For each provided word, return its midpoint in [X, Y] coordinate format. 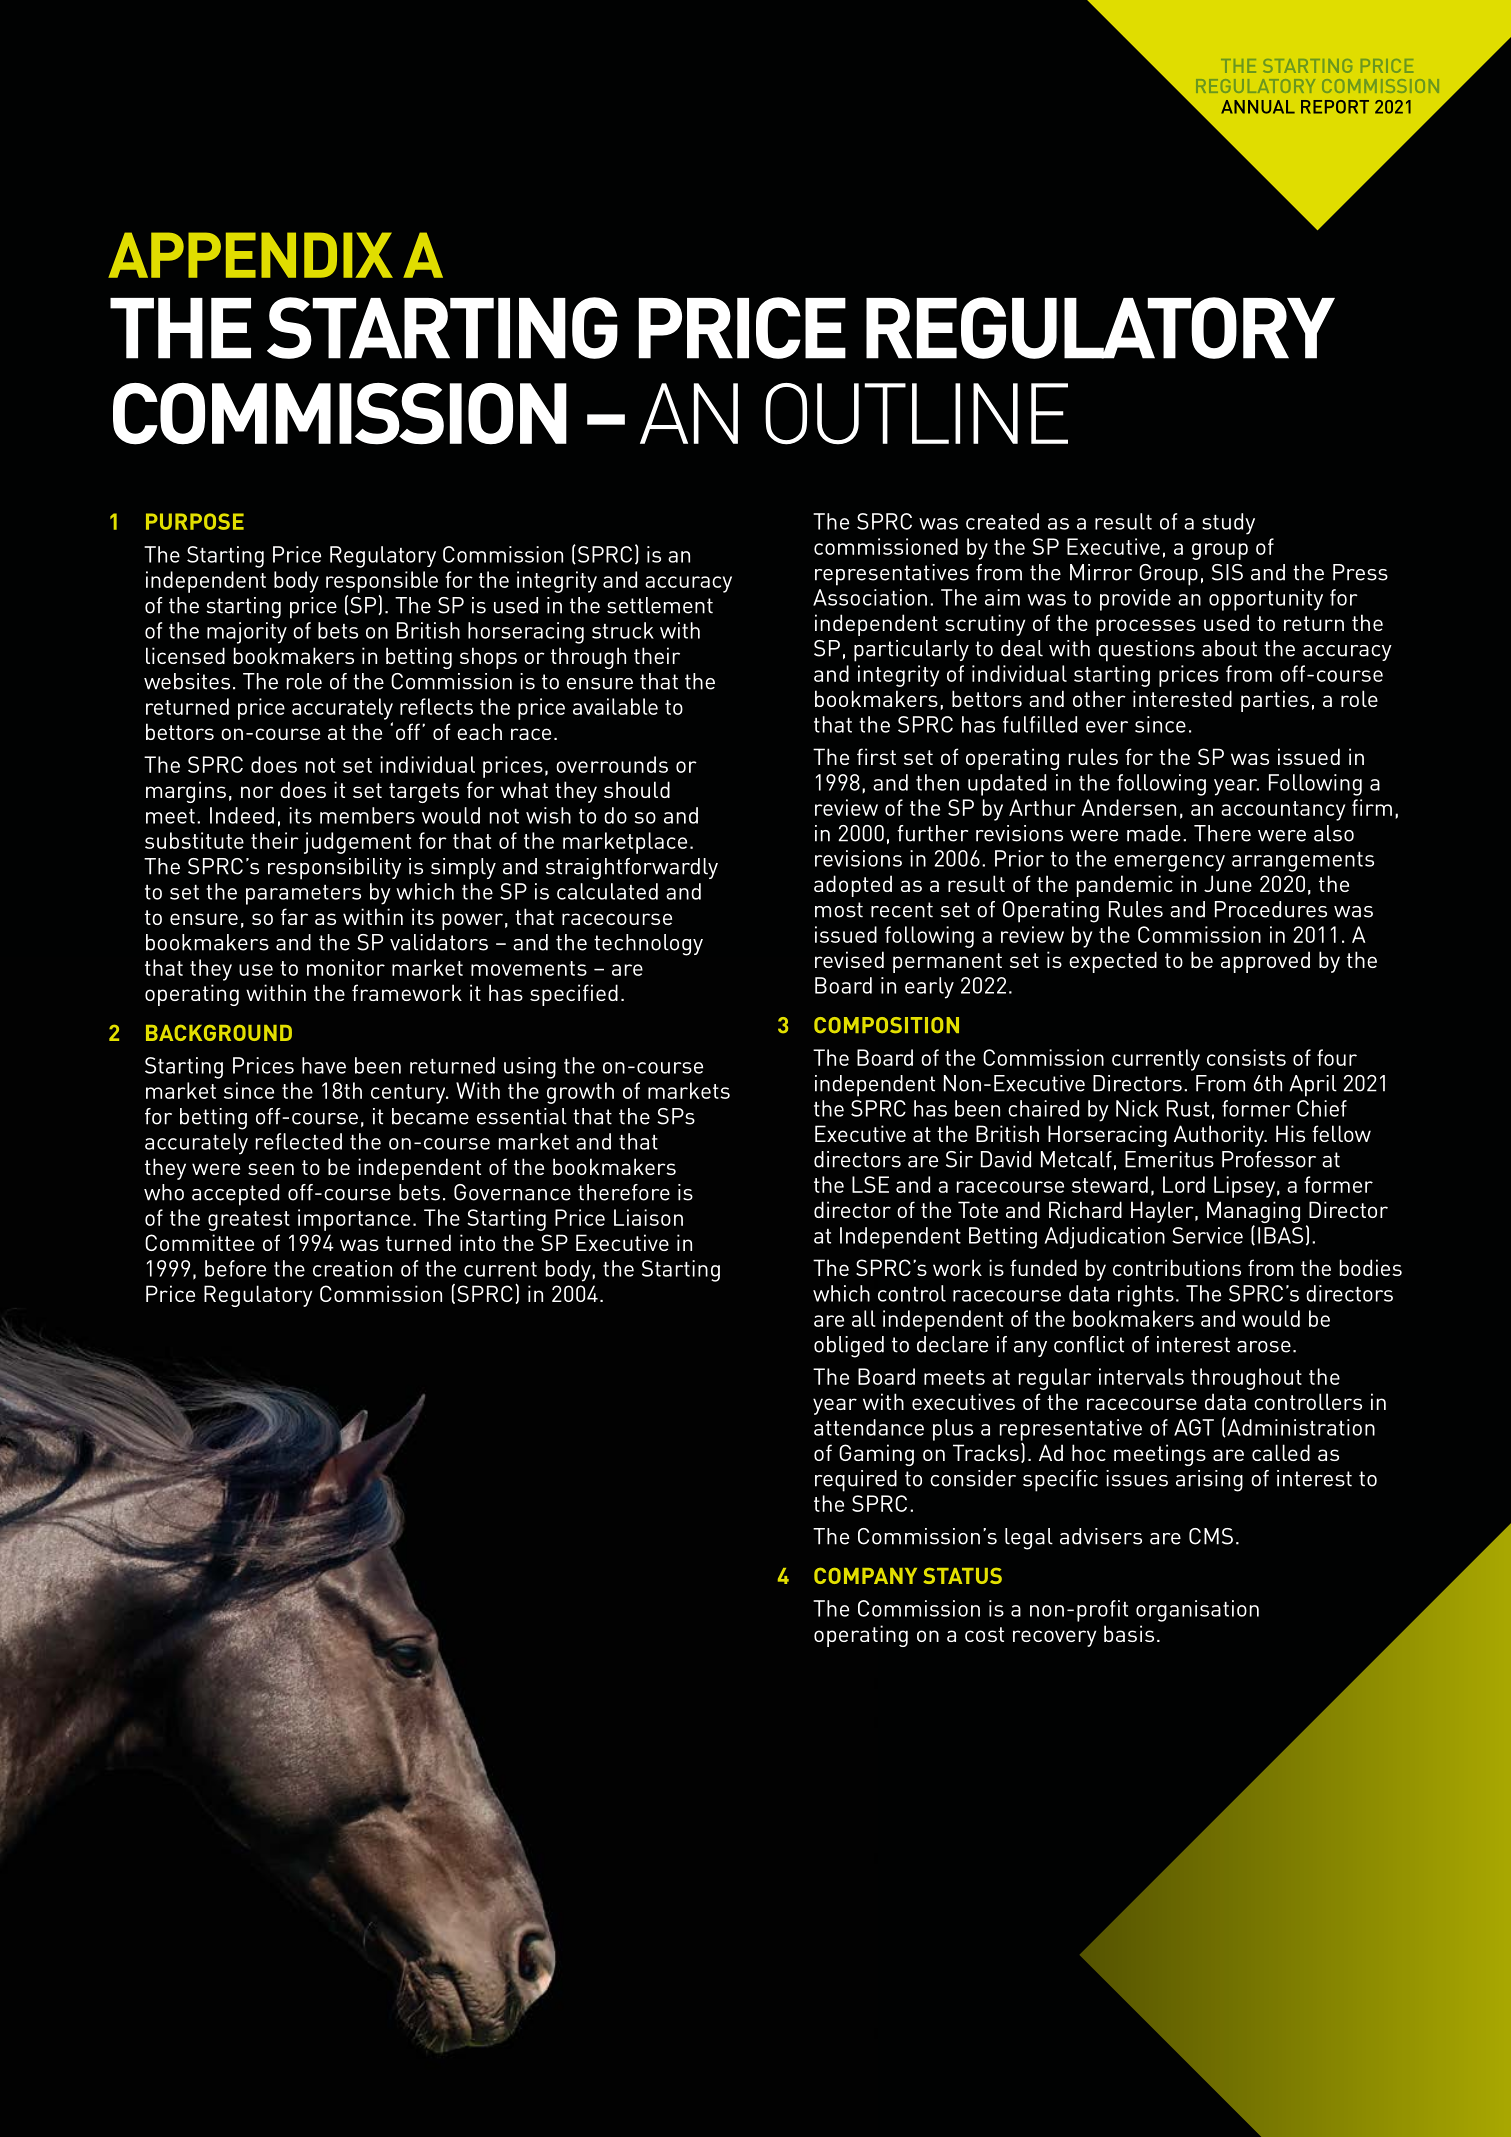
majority [247, 633]
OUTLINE [916, 414]
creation [352, 1268]
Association [870, 597]
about [1229, 648]
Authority [1220, 1136]
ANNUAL [1258, 107]
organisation [1197, 1611]
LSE [870, 1184]
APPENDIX [250, 255]
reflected [299, 1141]
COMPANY [865, 1575]
